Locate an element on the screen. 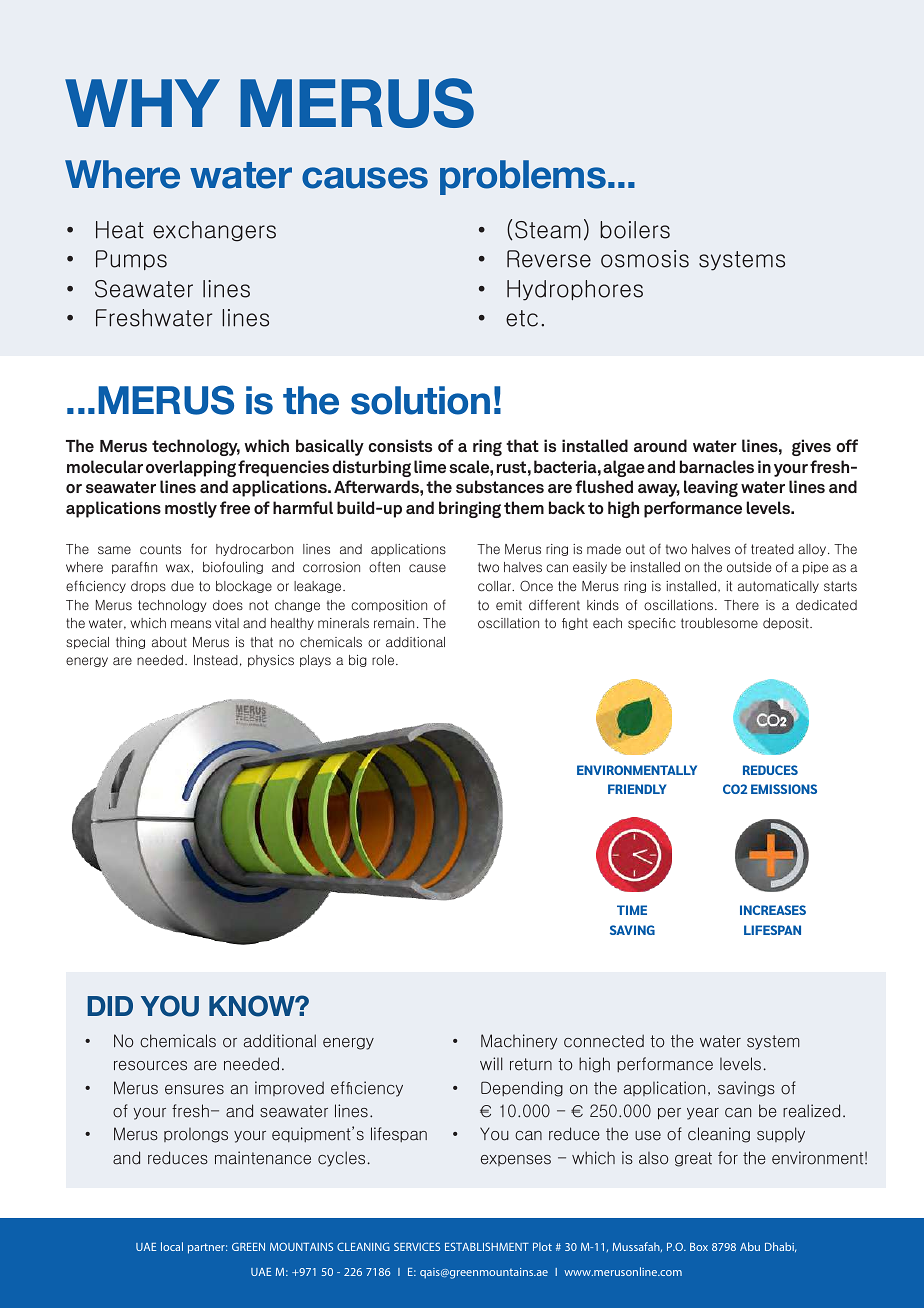  overlapping is located at coordinates (191, 468).
